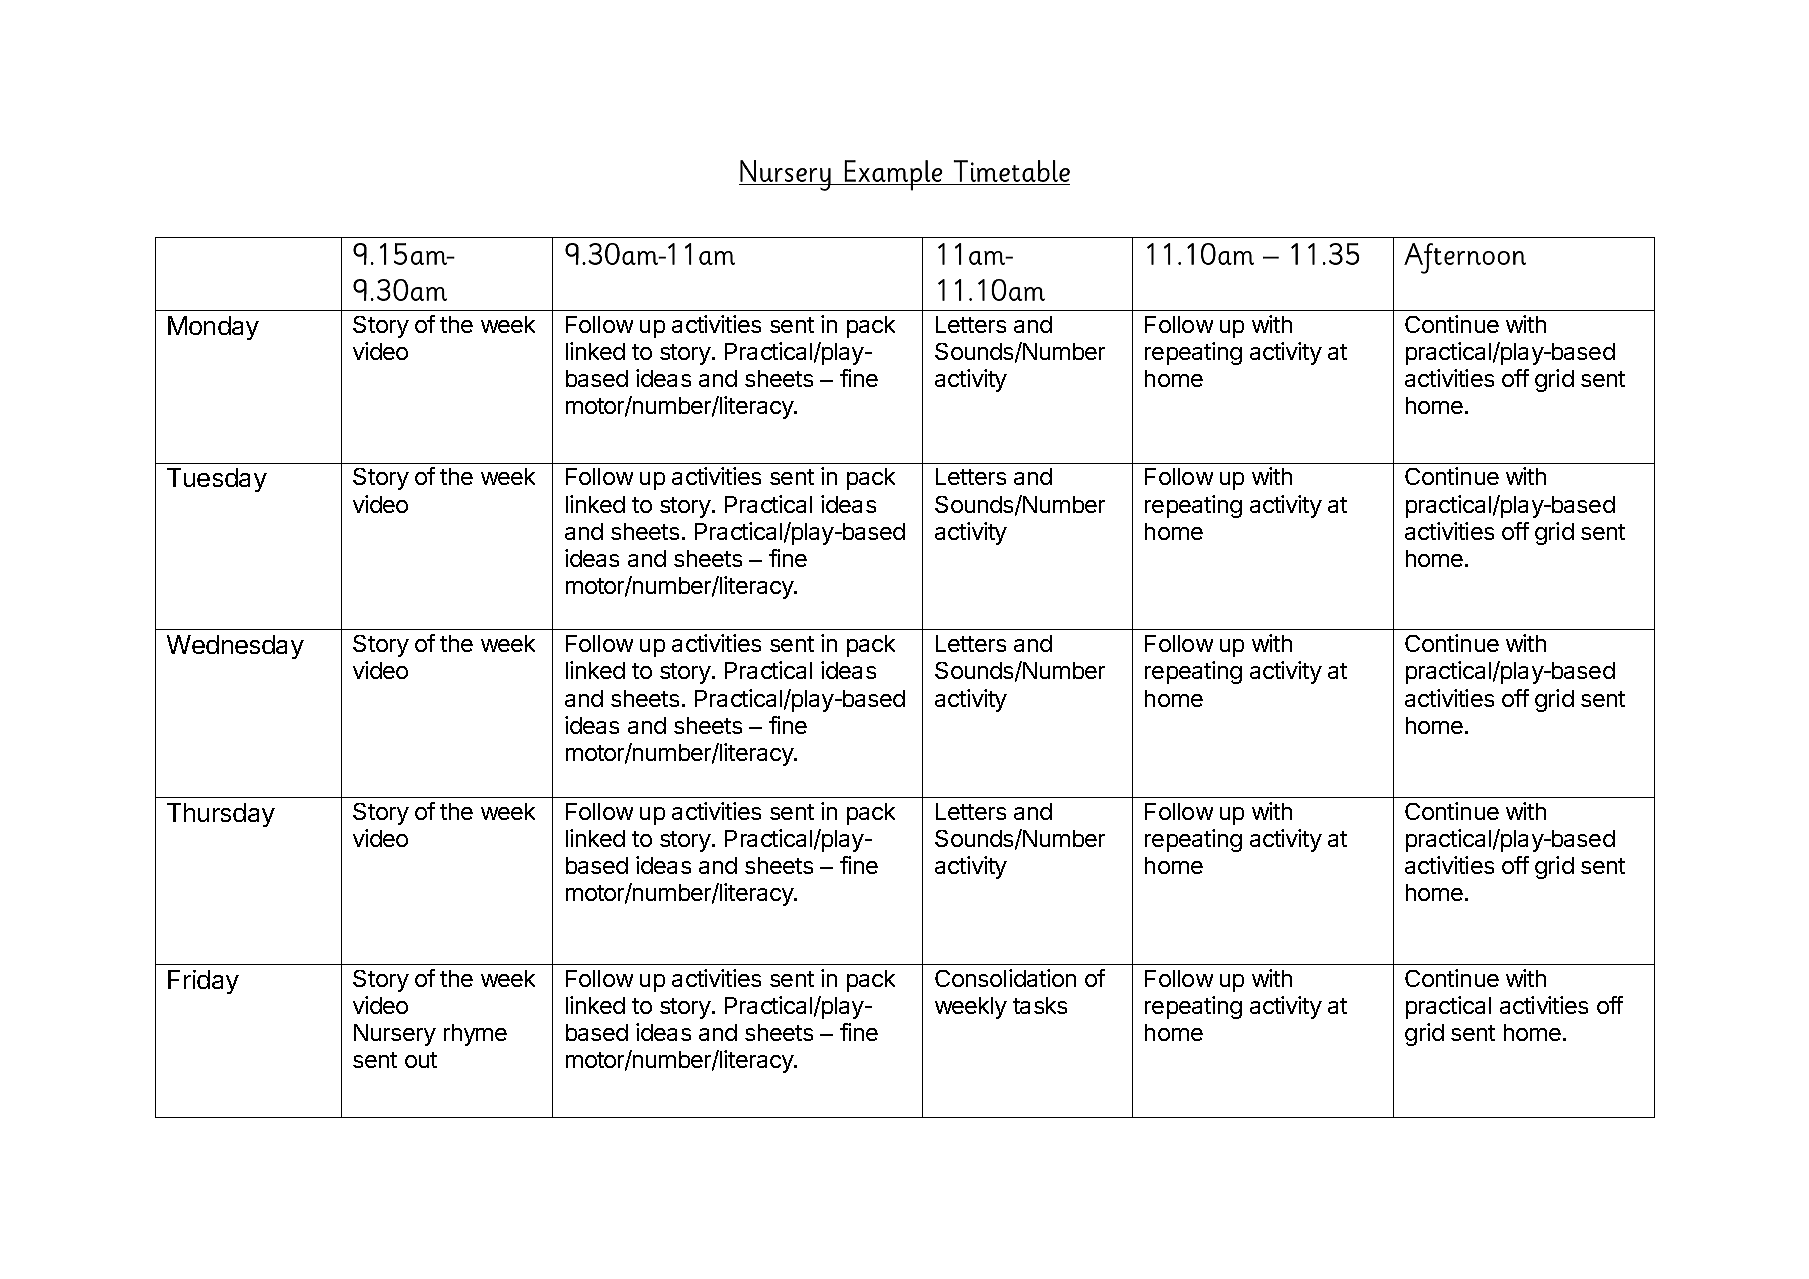 The height and width of the page is (1279, 1809). What do you see at coordinates (395, 1035) in the page?
I see `Nursery` at bounding box center [395, 1035].
